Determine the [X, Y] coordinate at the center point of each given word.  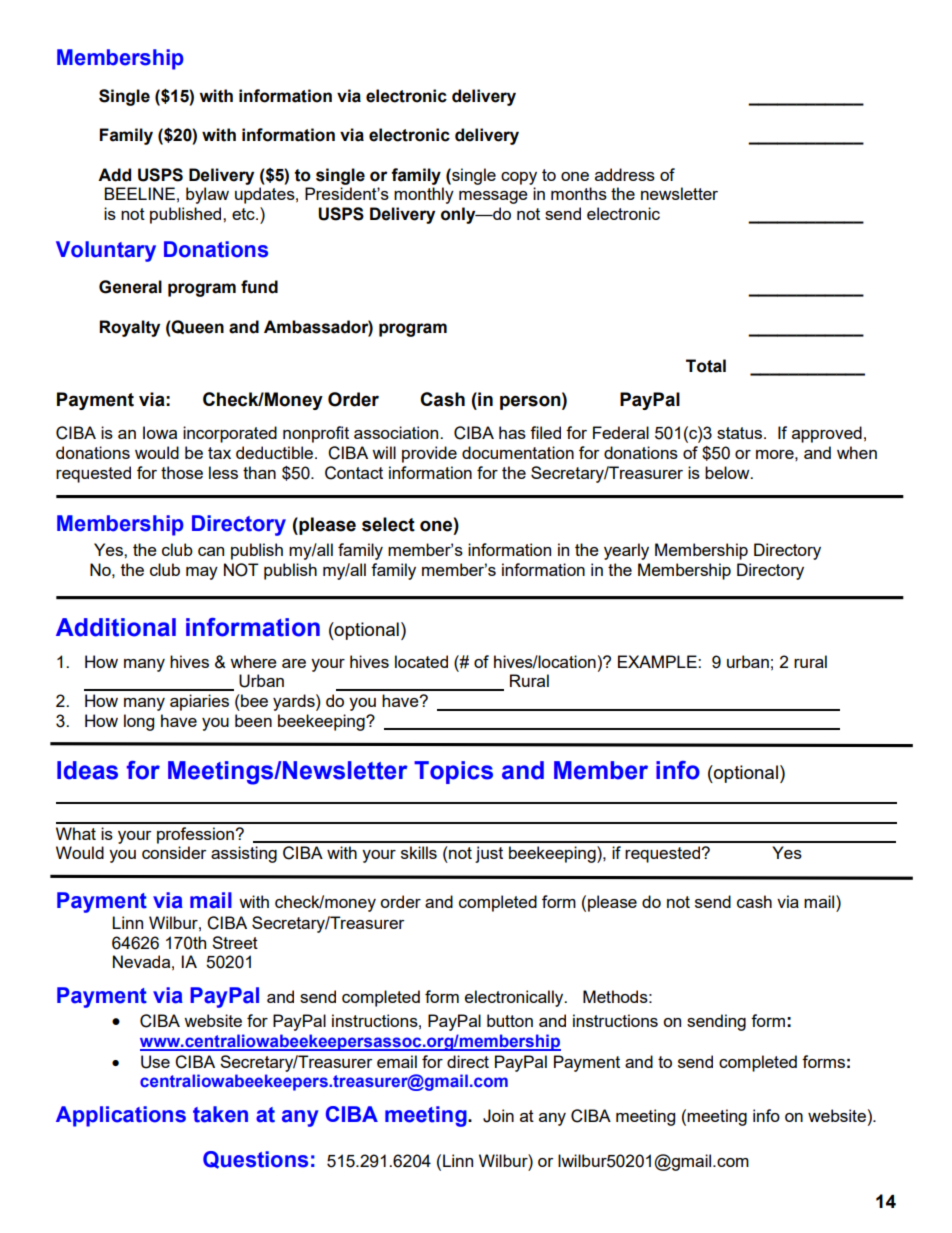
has [512, 432]
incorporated [230, 434]
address [625, 174]
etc [244, 214]
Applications [121, 1116]
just [489, 854]
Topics [453, 772]
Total [706, 366]
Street [235, 942]
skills [419, 852]
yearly [626, 551]
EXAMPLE [658, 661]
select [388, 524]
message [493, 197]
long [139, 722]
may [202, 573]
